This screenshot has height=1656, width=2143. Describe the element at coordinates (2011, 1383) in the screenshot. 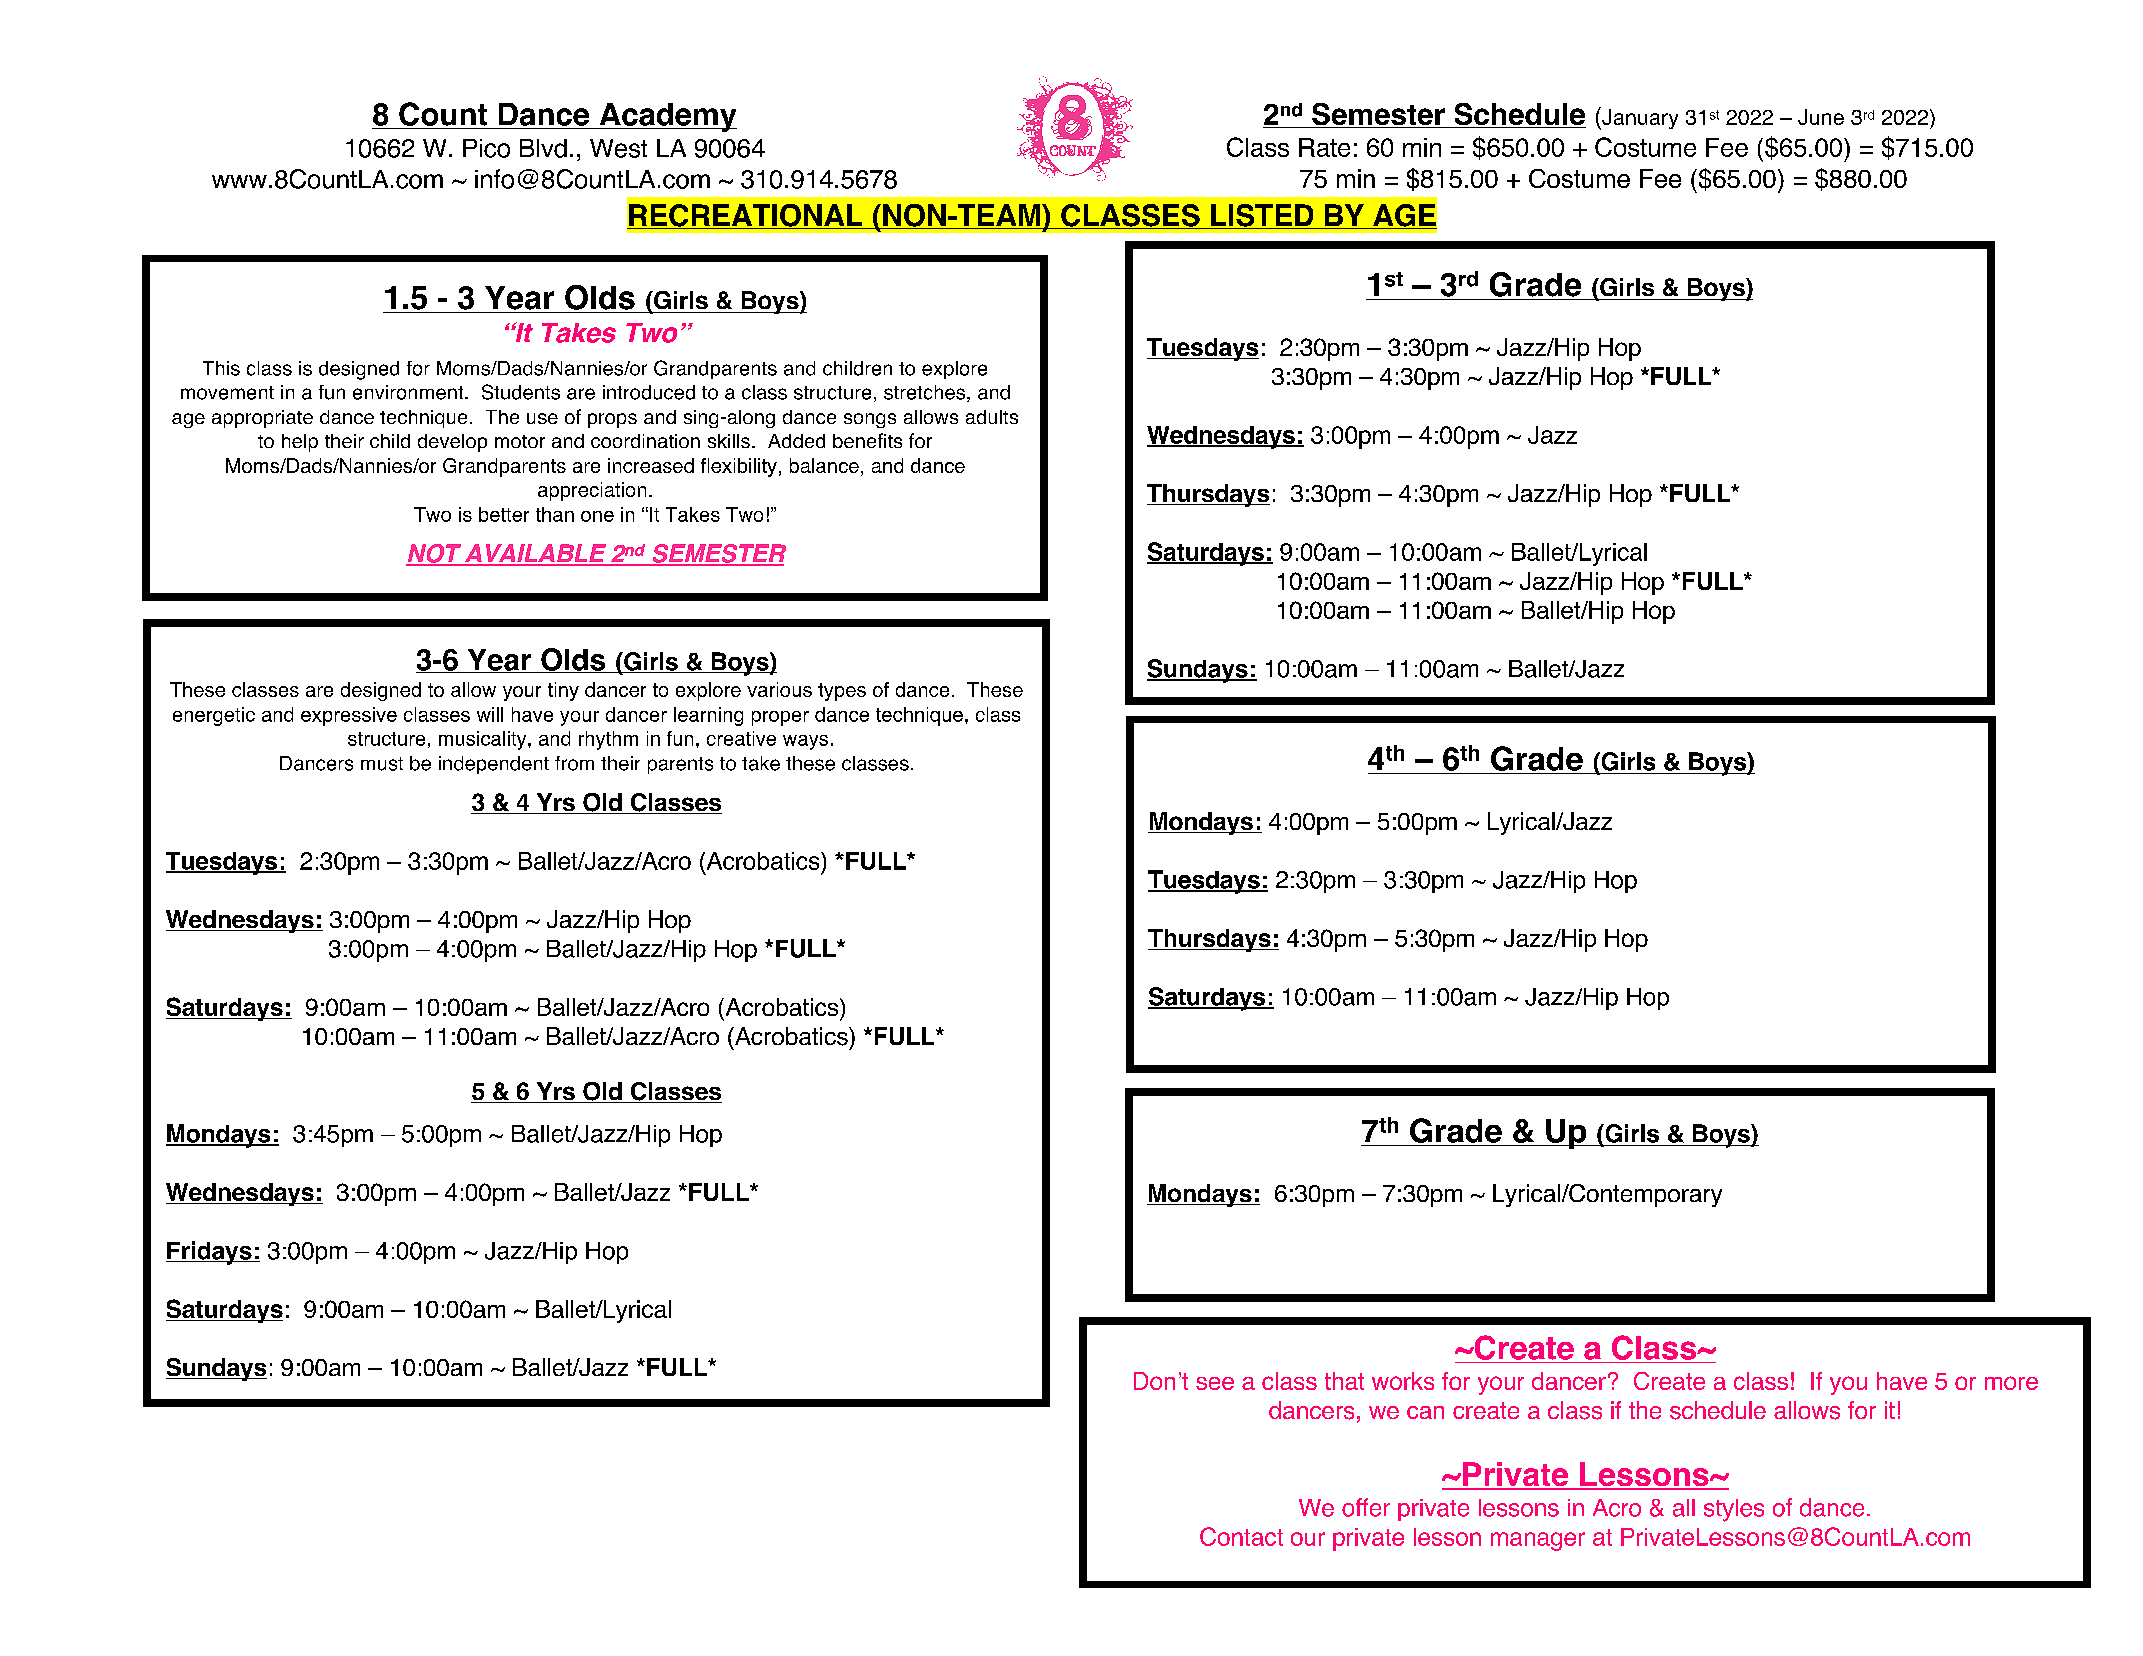

I see `more` at that location.
